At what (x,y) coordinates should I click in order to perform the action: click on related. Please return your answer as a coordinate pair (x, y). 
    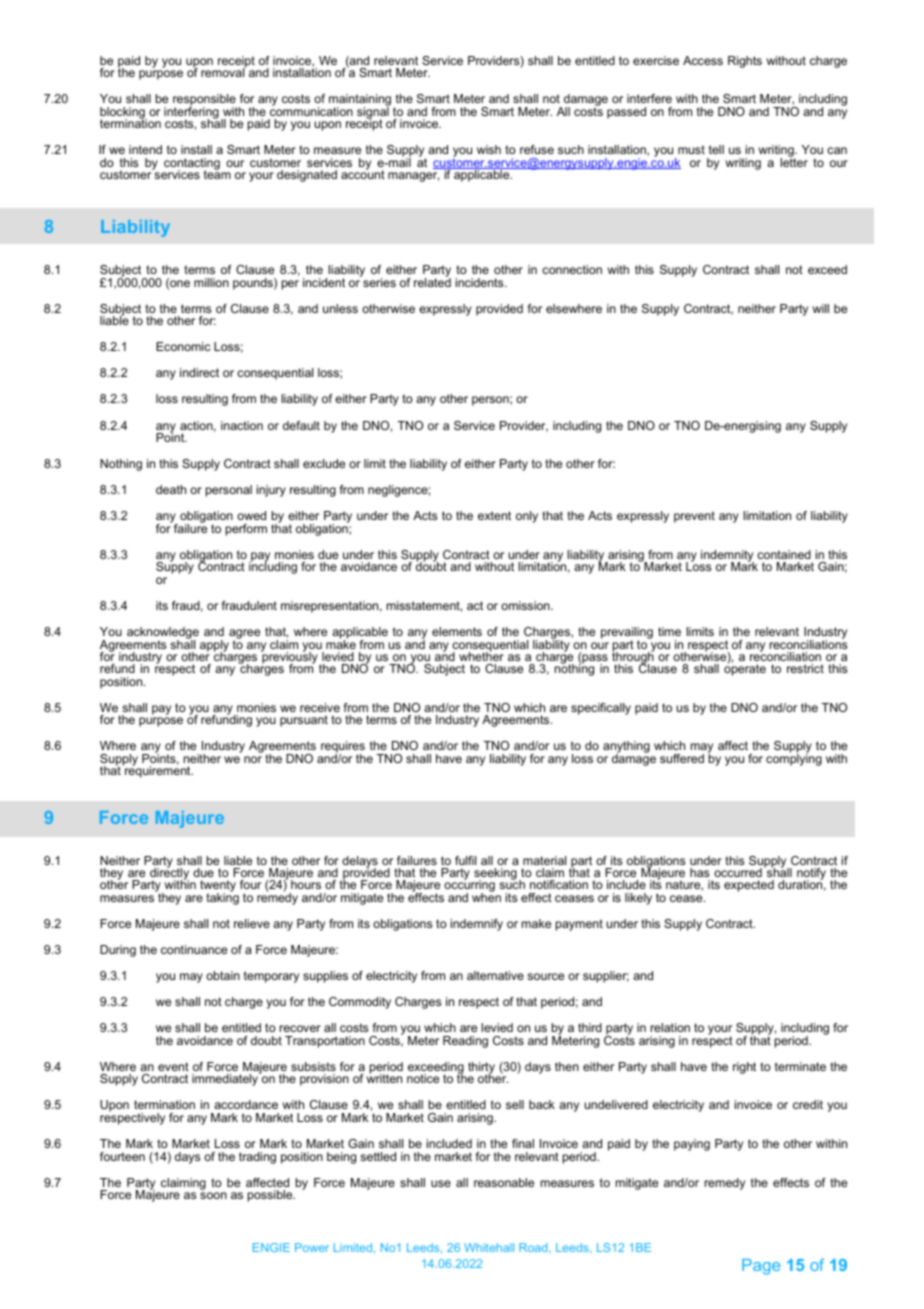
    Looking at the image, I should click on (432, 281).
